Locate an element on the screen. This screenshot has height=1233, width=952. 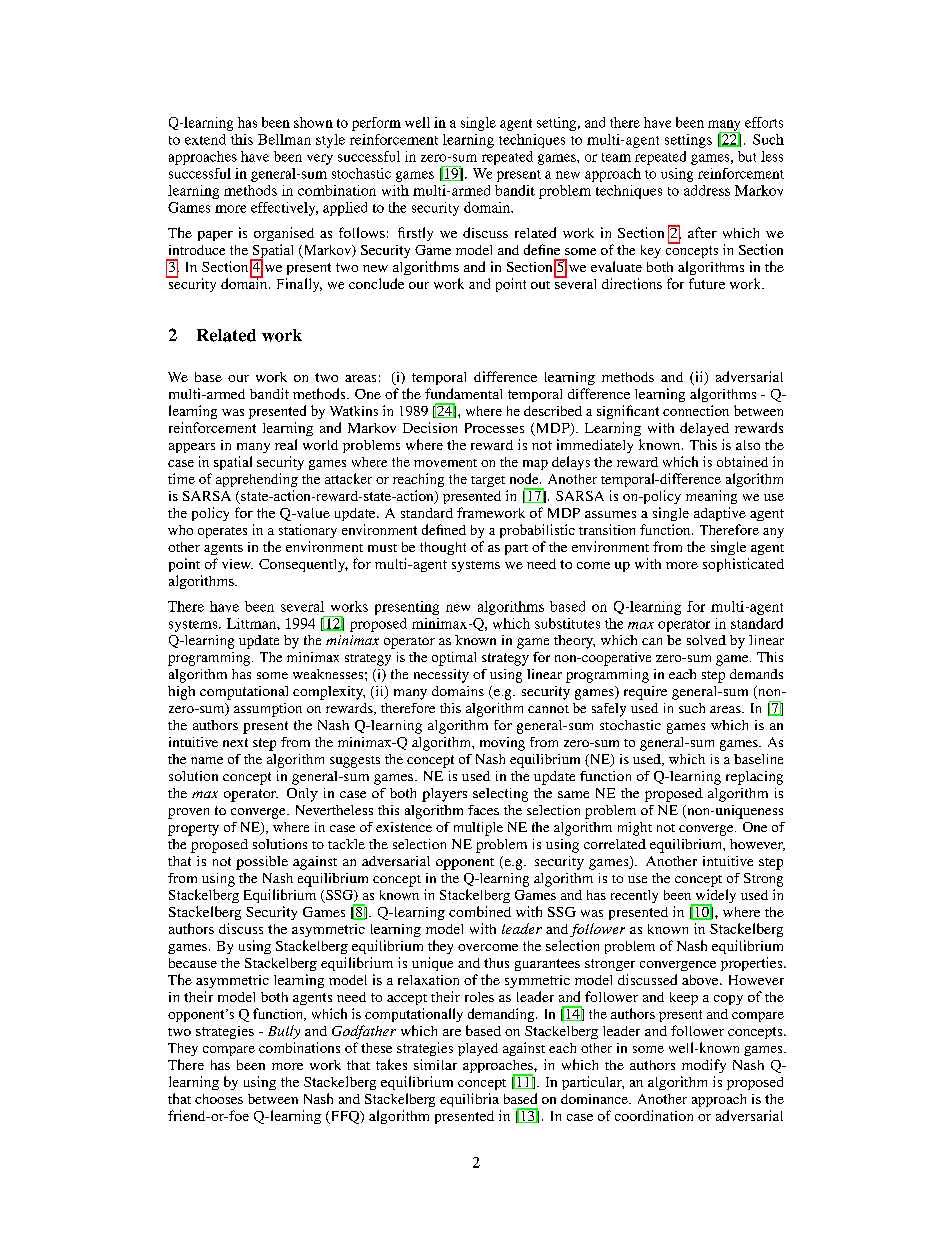
Bellman is located at coordinates (284, 139).
